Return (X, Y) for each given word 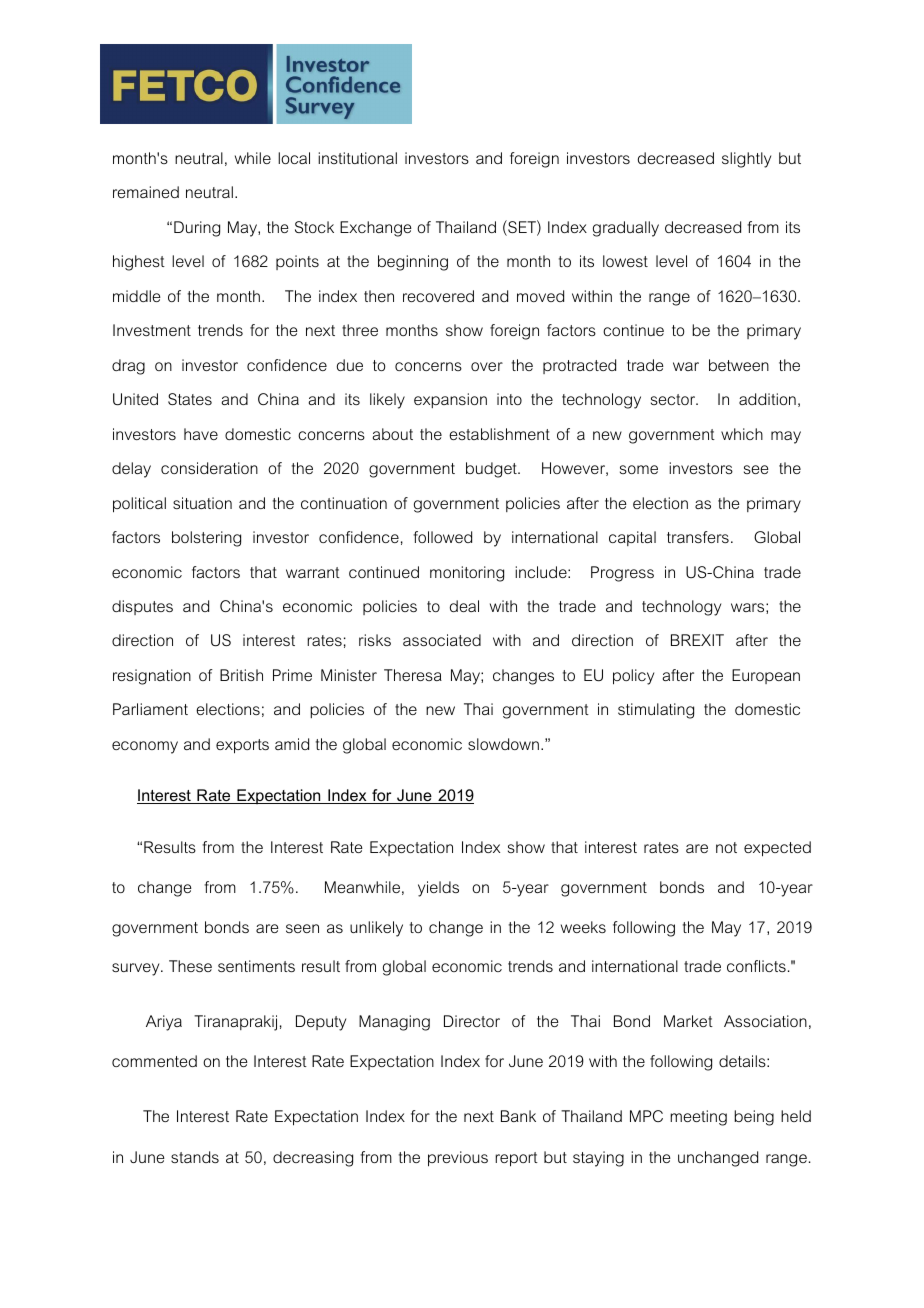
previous (458, 1159)
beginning (413, 263)
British (241, 675)
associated (442, 640)
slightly (746, 160)
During (197, 229)
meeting (698, 1118)
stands (195, 1157)
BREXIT (697, 640)
